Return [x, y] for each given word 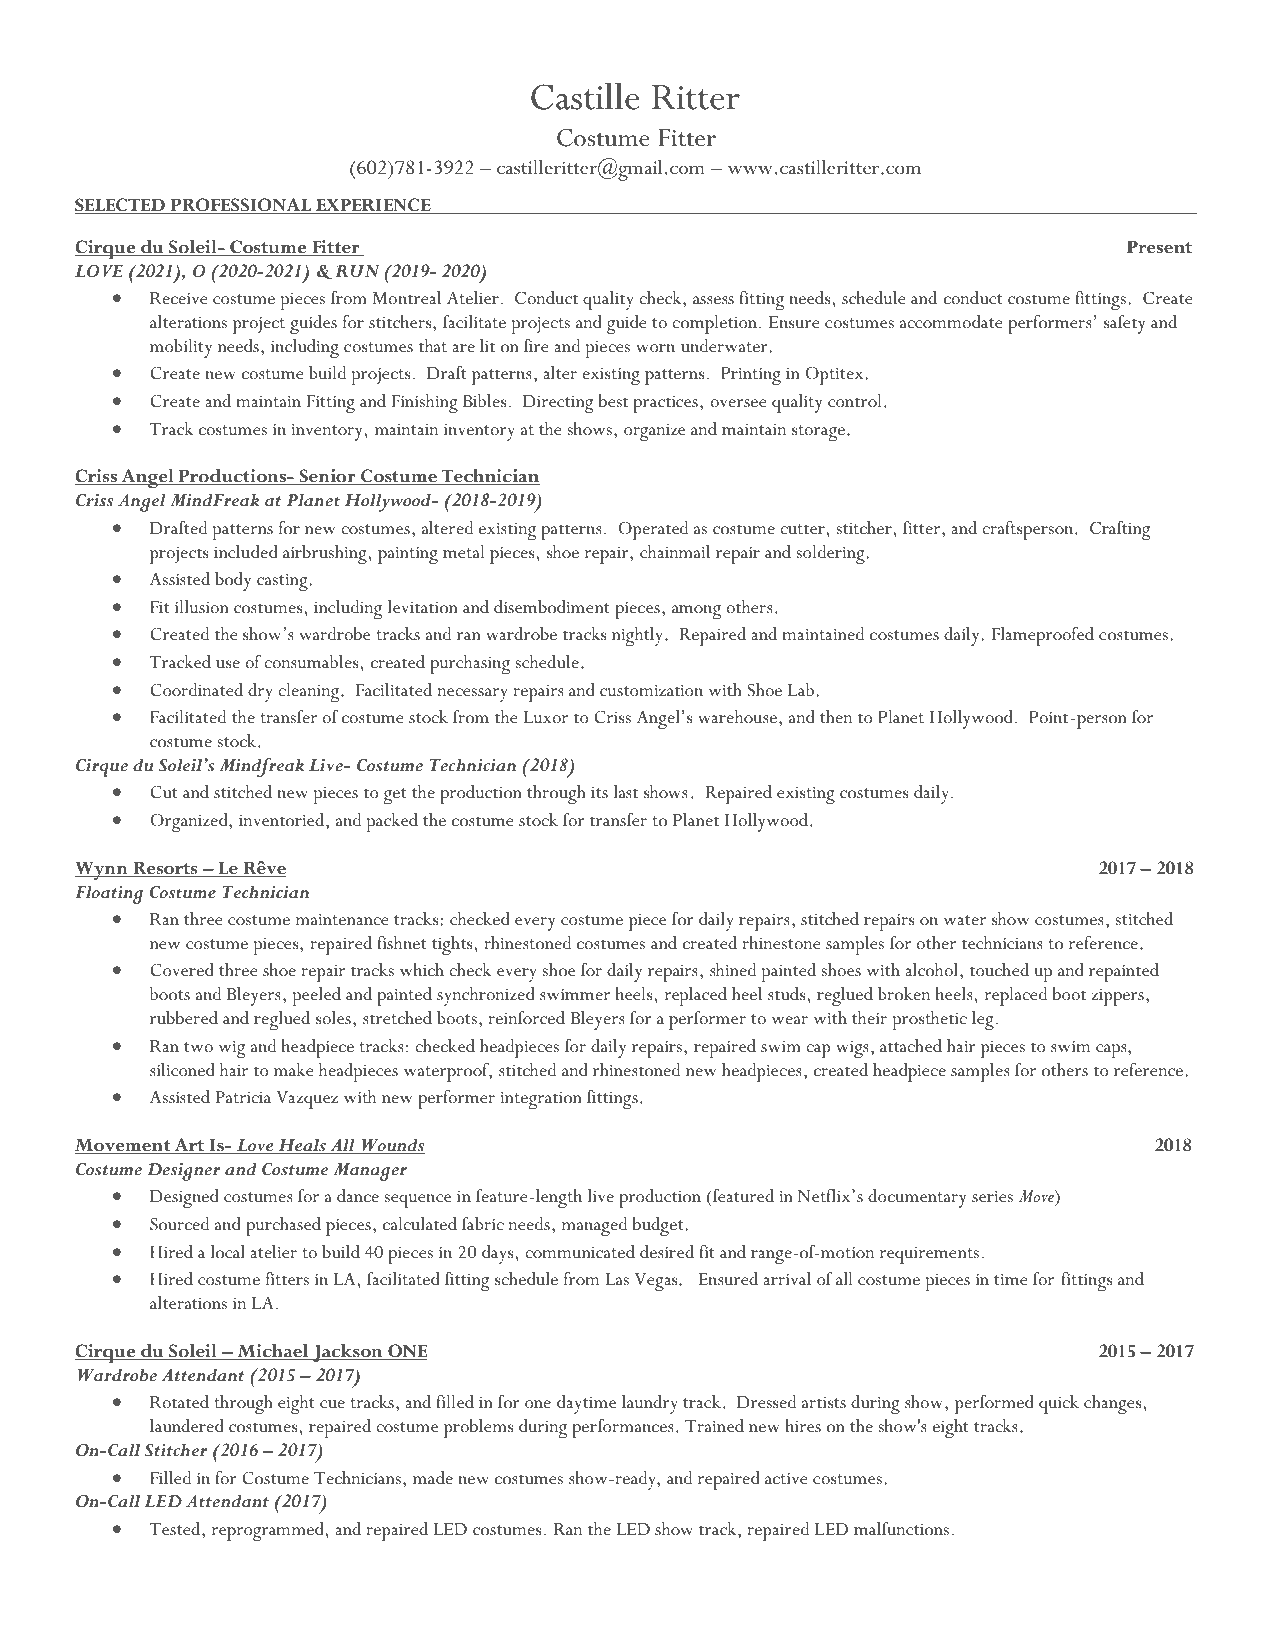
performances [623, 1428]
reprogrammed [267, 1532]
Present [1159, 247]
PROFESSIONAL [241, 206]
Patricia [243, 1097]
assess [713, 300]
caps [1112, 1051]
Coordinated [196, 690]
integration [541, 1100]
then [836, 717]
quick [1059, 1404]
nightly [639, 637]
